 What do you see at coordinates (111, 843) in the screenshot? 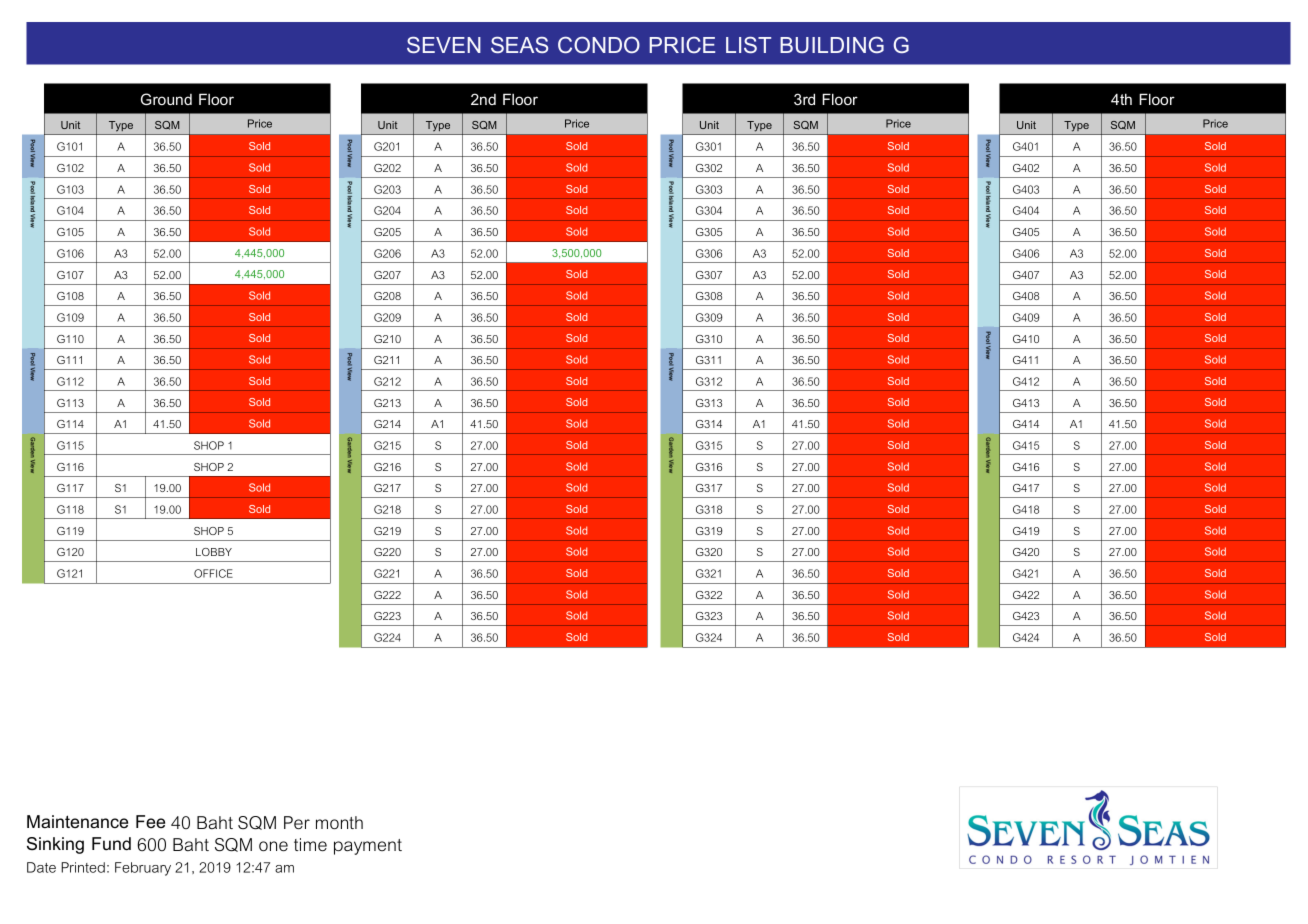
I see `Fund` at bounding box center [111, 843].
